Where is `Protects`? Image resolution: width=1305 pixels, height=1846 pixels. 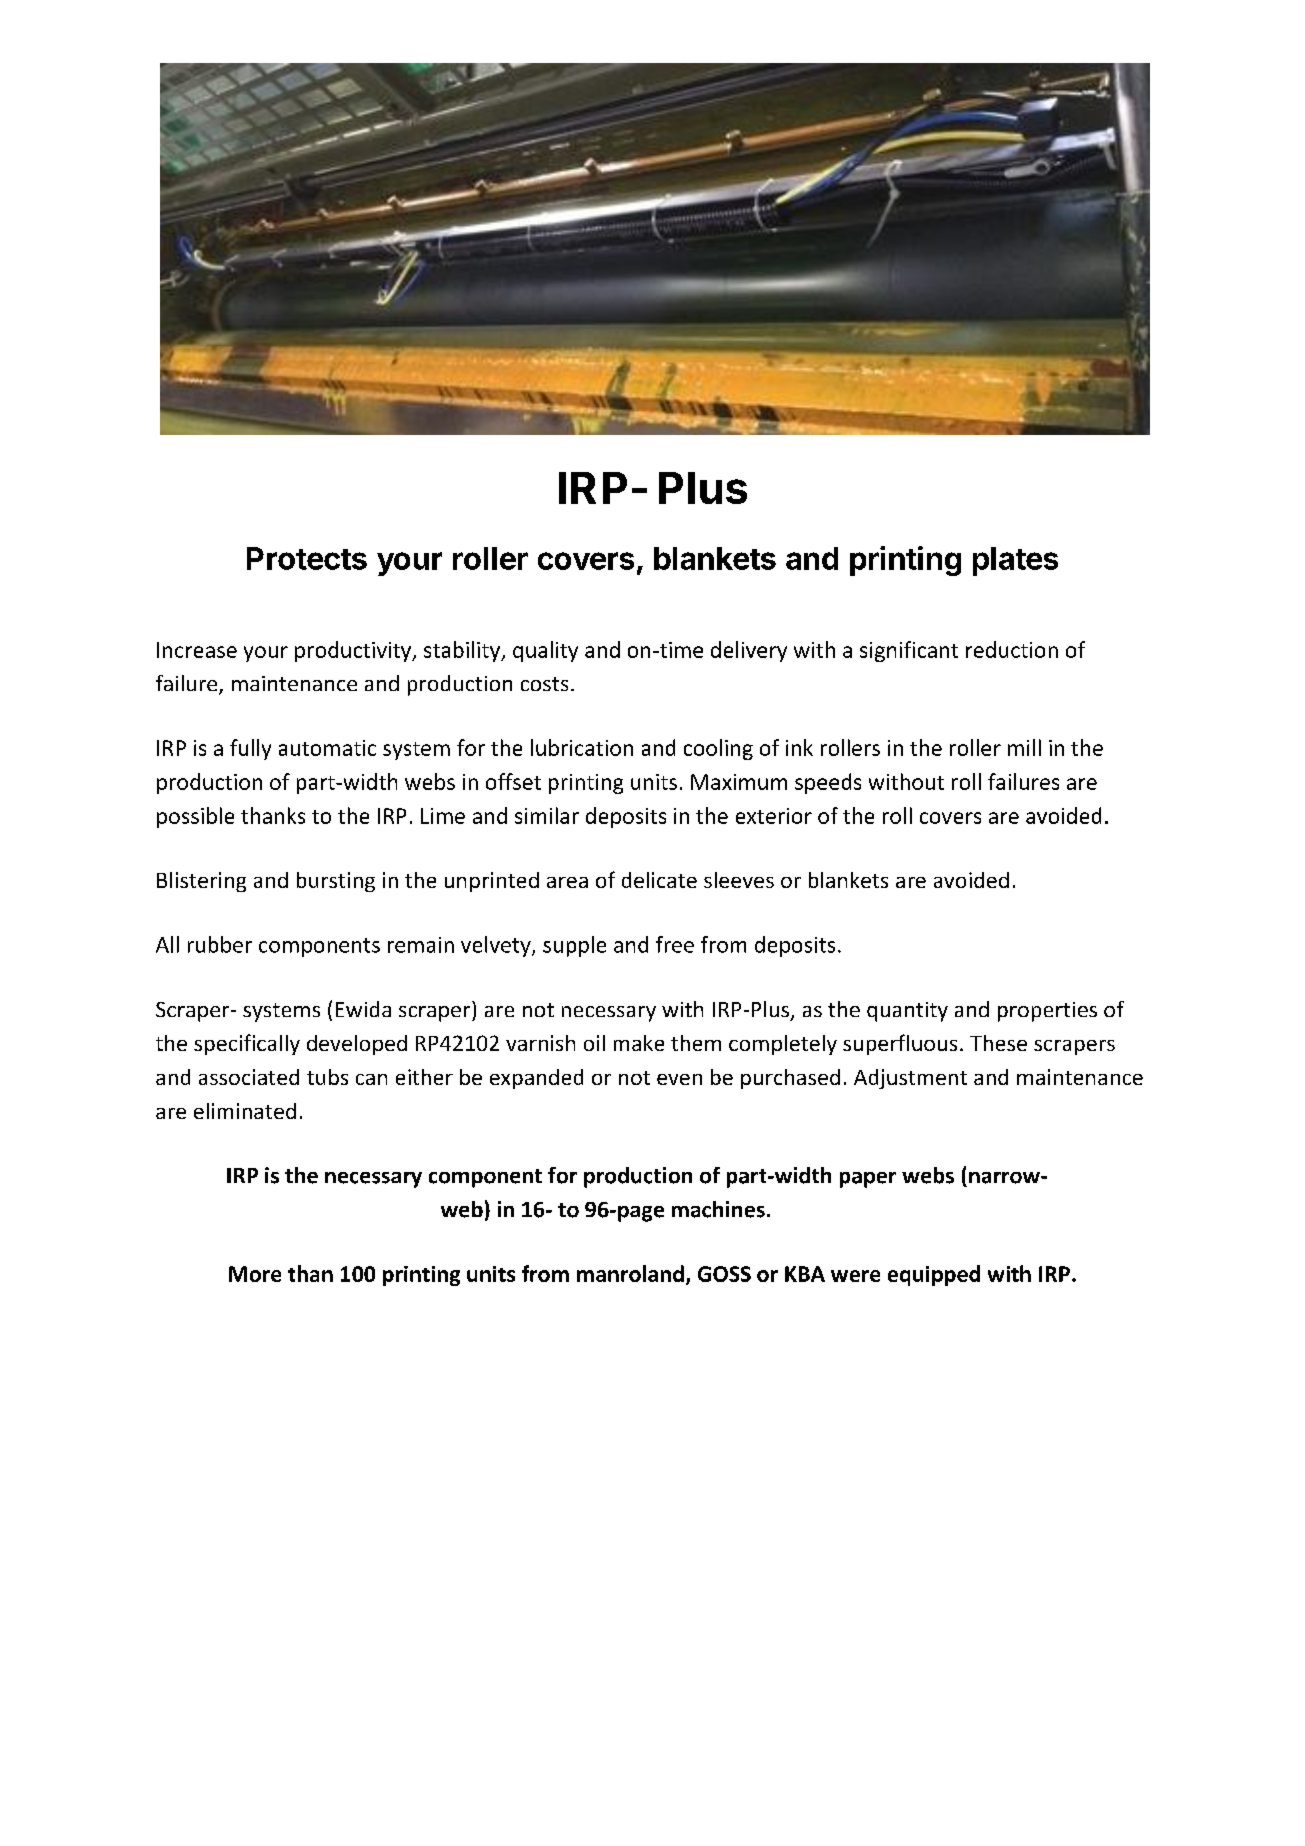 Protects is located at coordinates (307, 558).
